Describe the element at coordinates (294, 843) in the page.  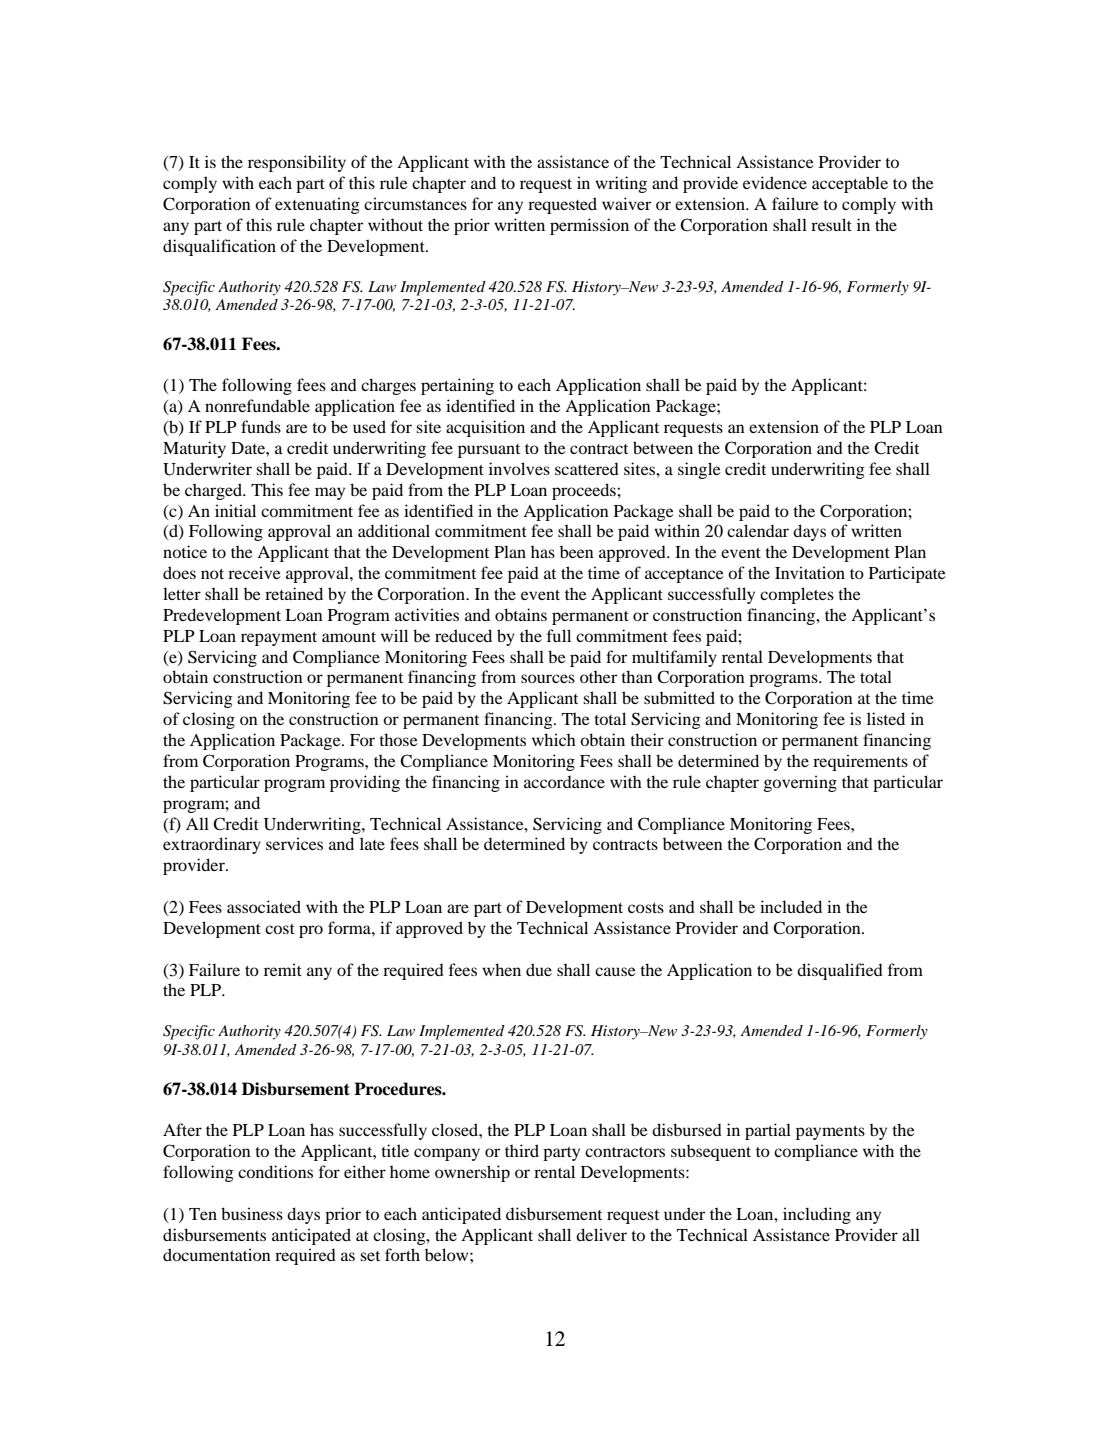
I see `services` at that location.
